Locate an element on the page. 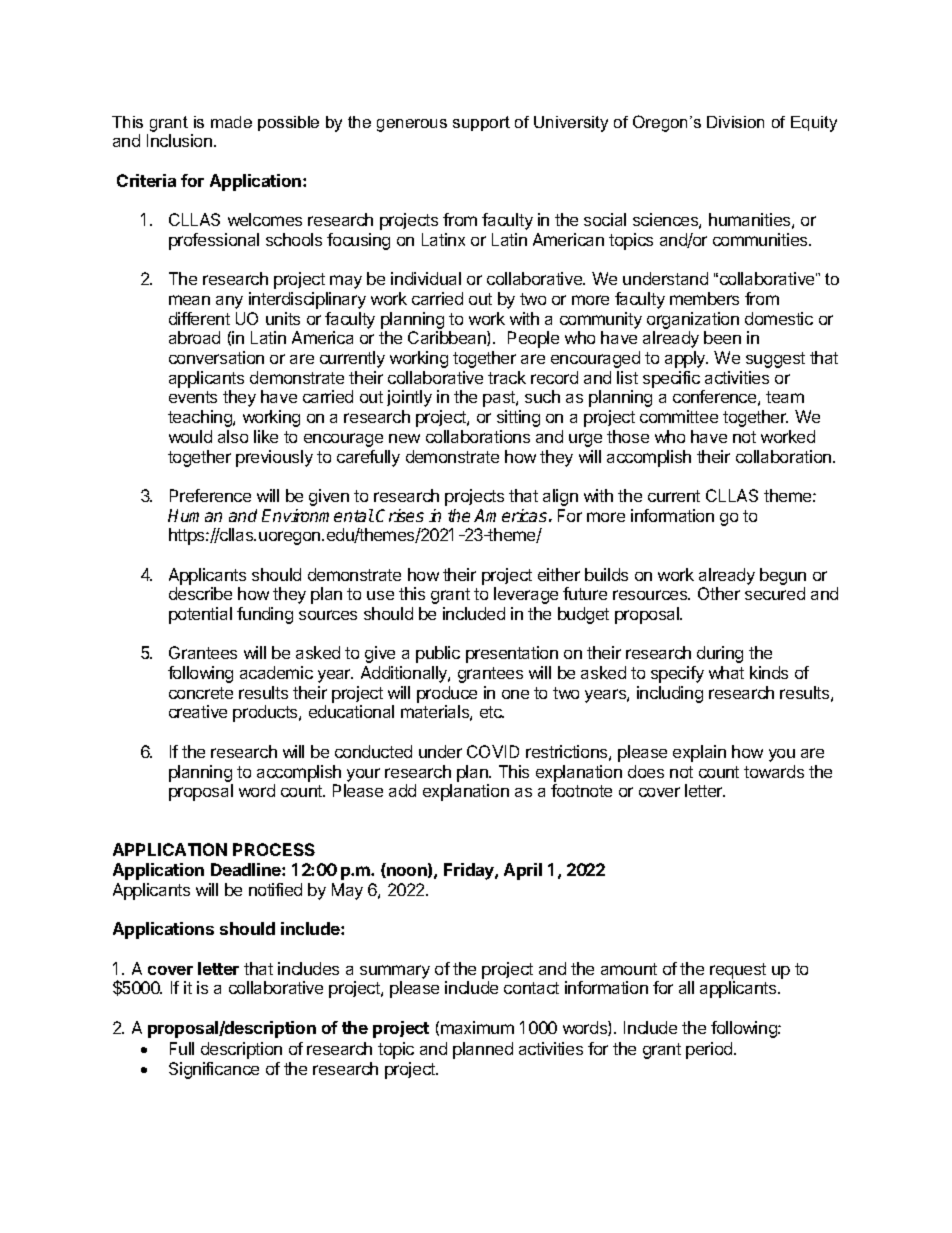 Image resolution: width=952 pixels, height=1233 pixels. committee is located at coordinates (679, 416).
